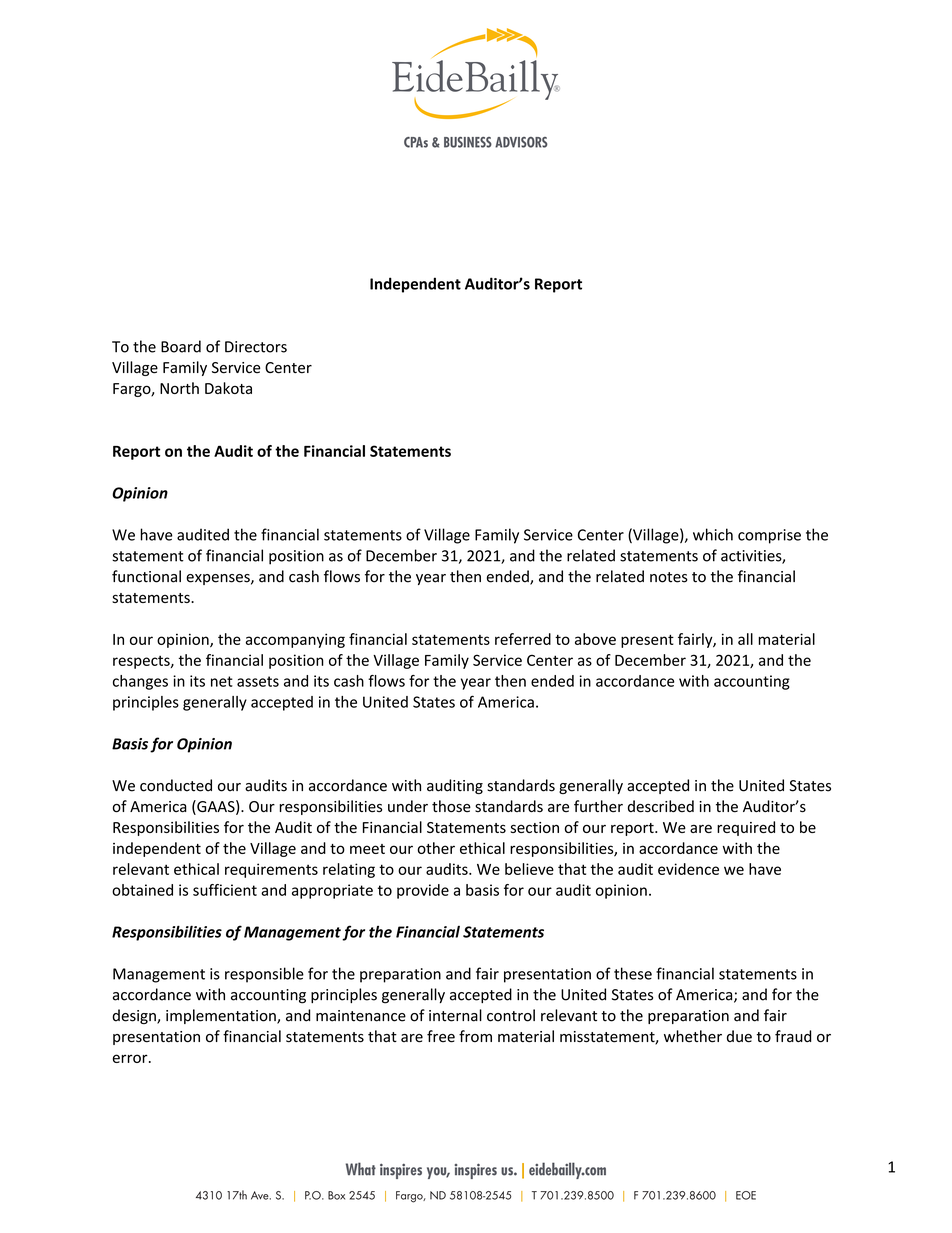 The height and width of the page is (1233, 952). Describe the element at coordinates (228, 388) in the page. I see `Dakota` at that location.
